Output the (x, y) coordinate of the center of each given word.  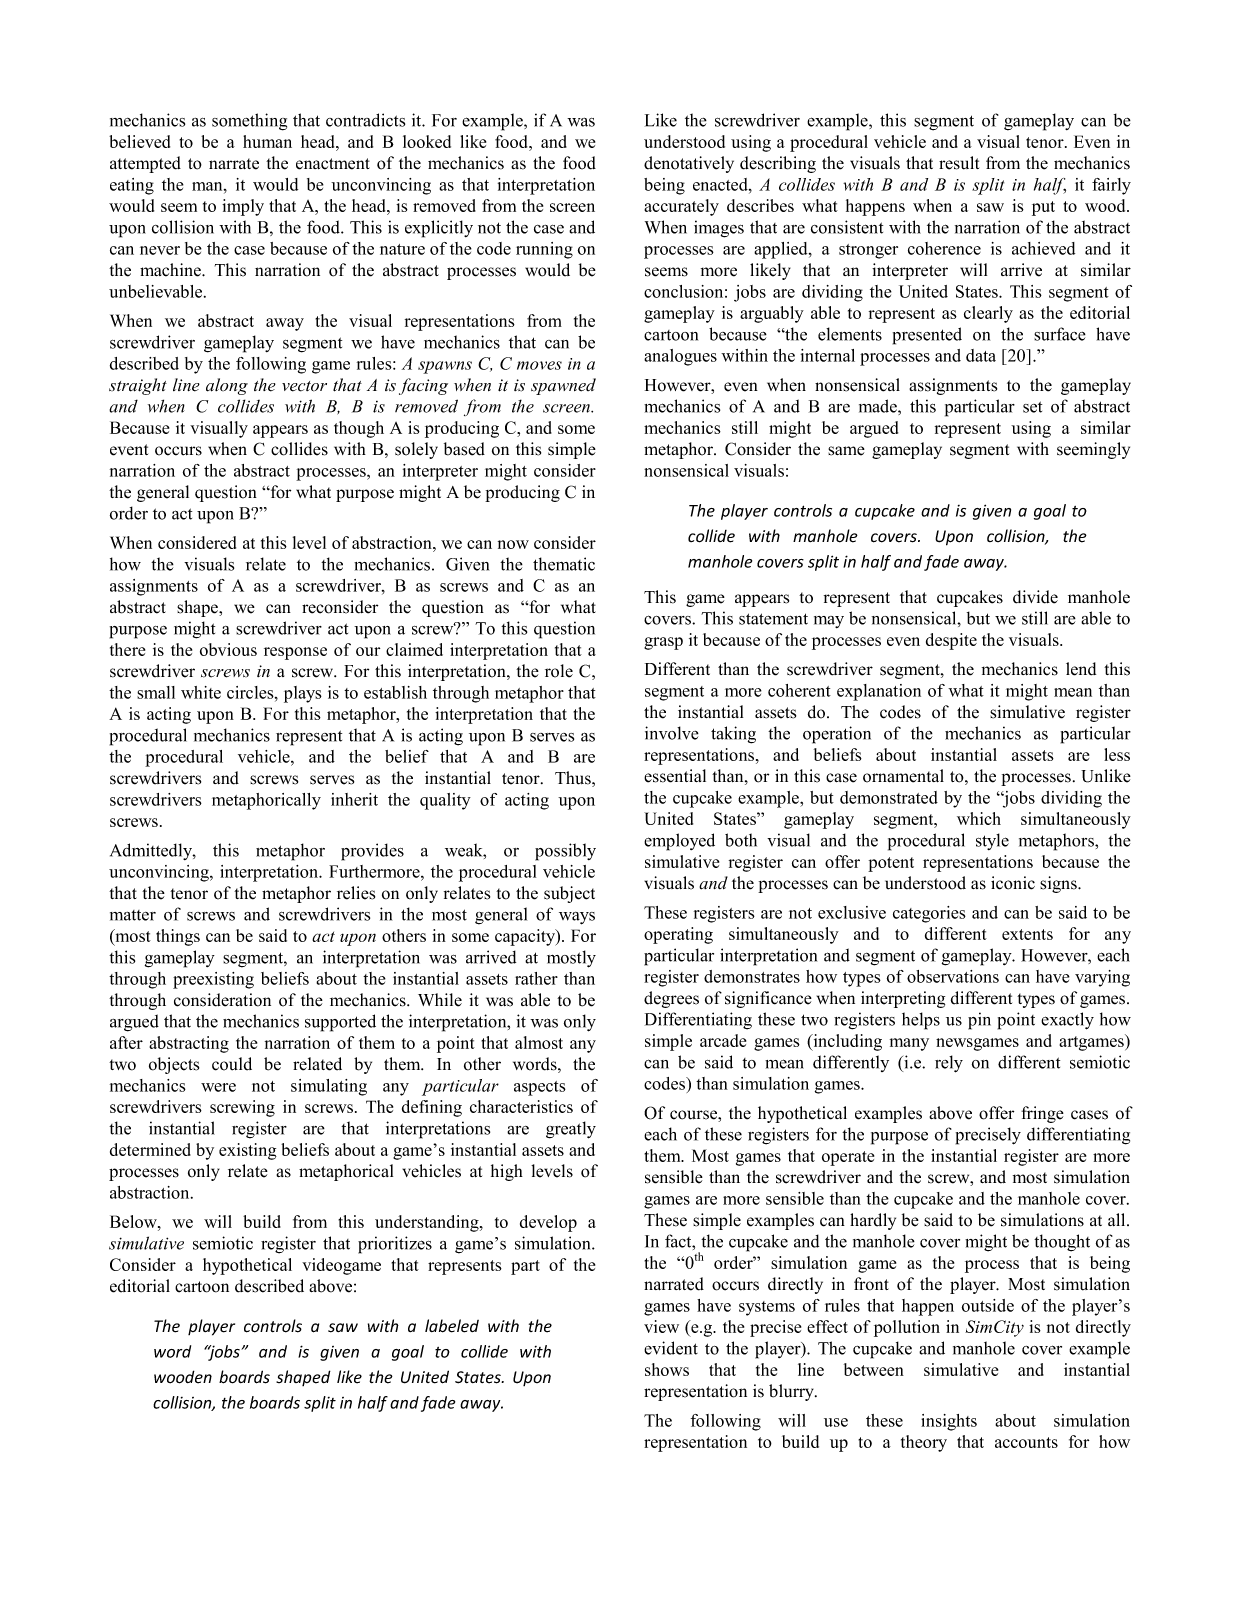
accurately (681, 207)
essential (675, 776)
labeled (452, 1326)
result (959, 163)
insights (949, 1422)
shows (667, 1369)
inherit (354, 799)
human (267, 141)
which (979, 818)
